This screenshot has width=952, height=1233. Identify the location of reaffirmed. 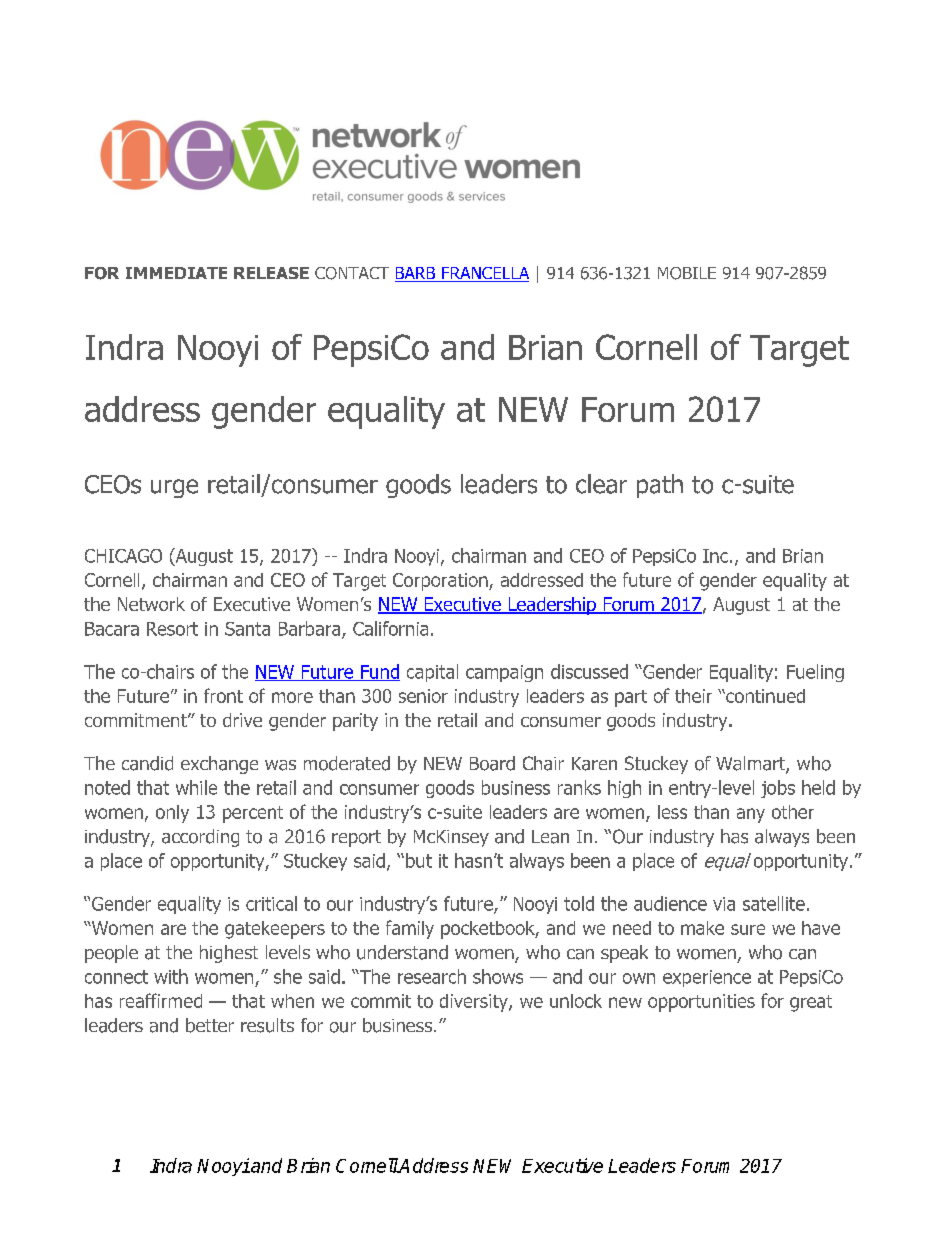
(161, 1000).
